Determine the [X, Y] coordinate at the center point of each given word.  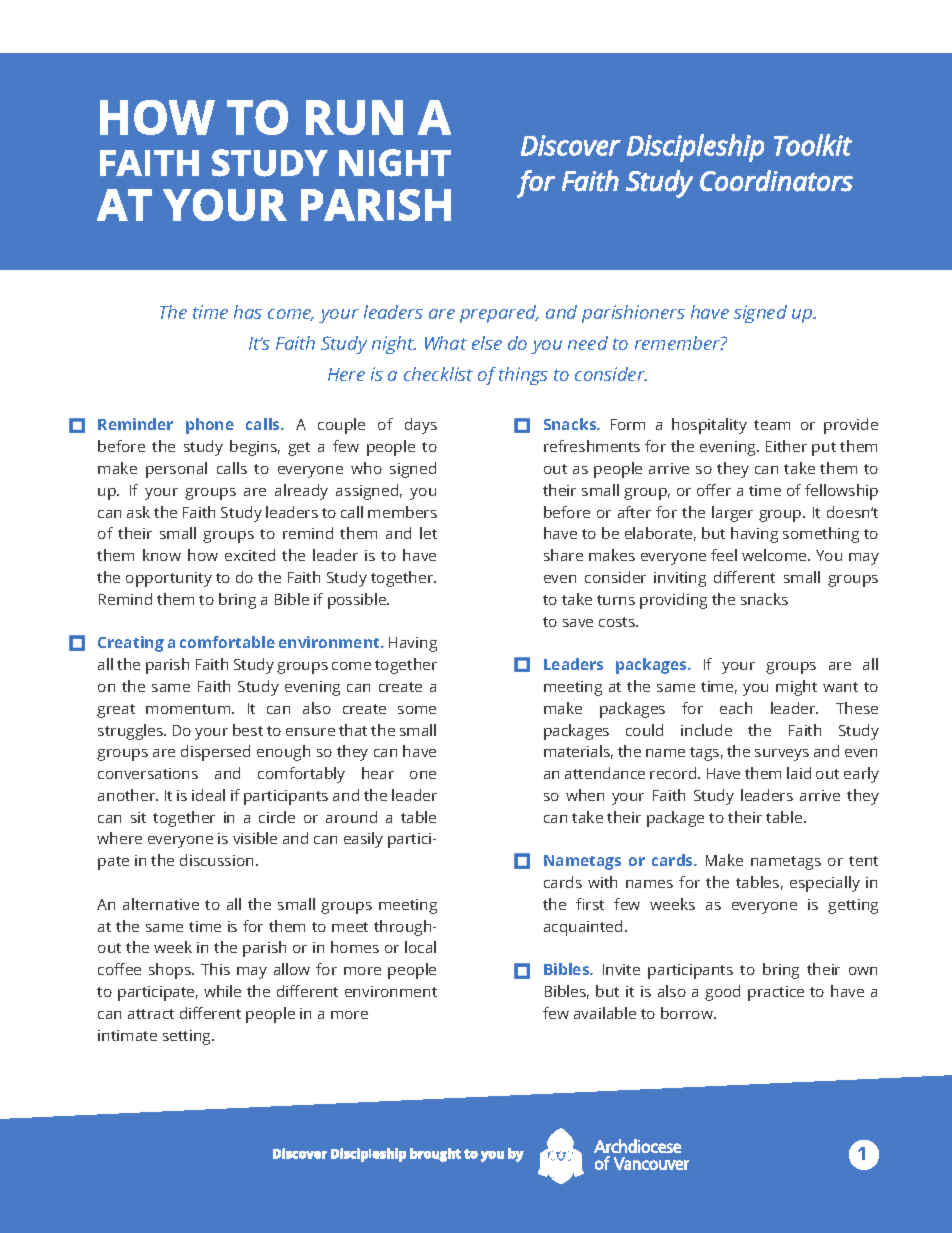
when [585, 795]
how [203, 555]
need [588, 343]
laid [799, 773]
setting [188, 1037]
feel [724, 555]
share [563, 555]
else [487, 343]
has [248, 312]
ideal [208, 795]
